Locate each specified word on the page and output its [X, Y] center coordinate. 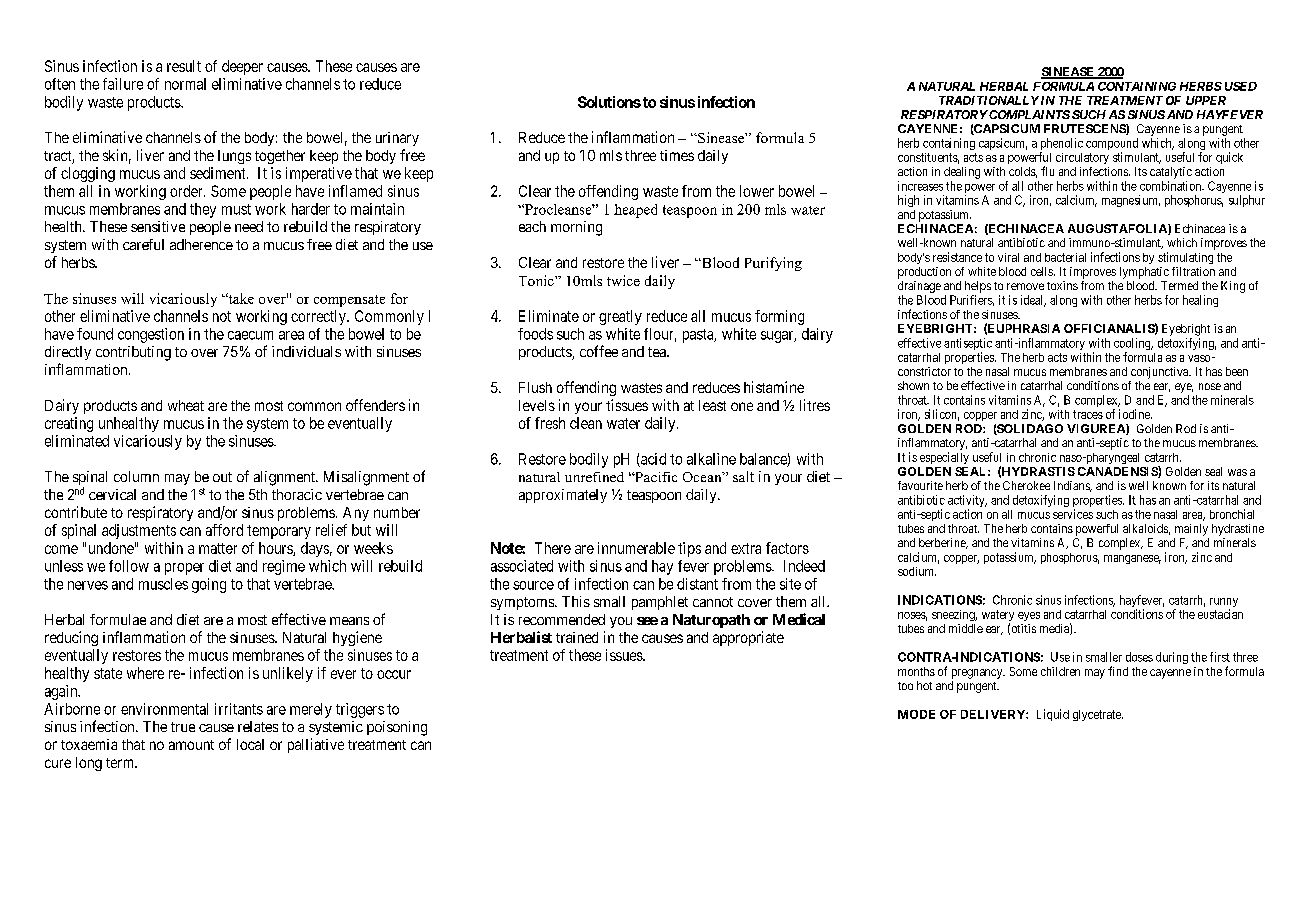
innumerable [636, 548]
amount [191, 745]
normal [185, 84]
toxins [1062, 285]
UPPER [1206, 100]
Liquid [1053, 715]
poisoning [397, 728]
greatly [620, 317]
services [1073, 514]
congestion [151, 335]
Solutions [609, 102]
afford [224, 530]
